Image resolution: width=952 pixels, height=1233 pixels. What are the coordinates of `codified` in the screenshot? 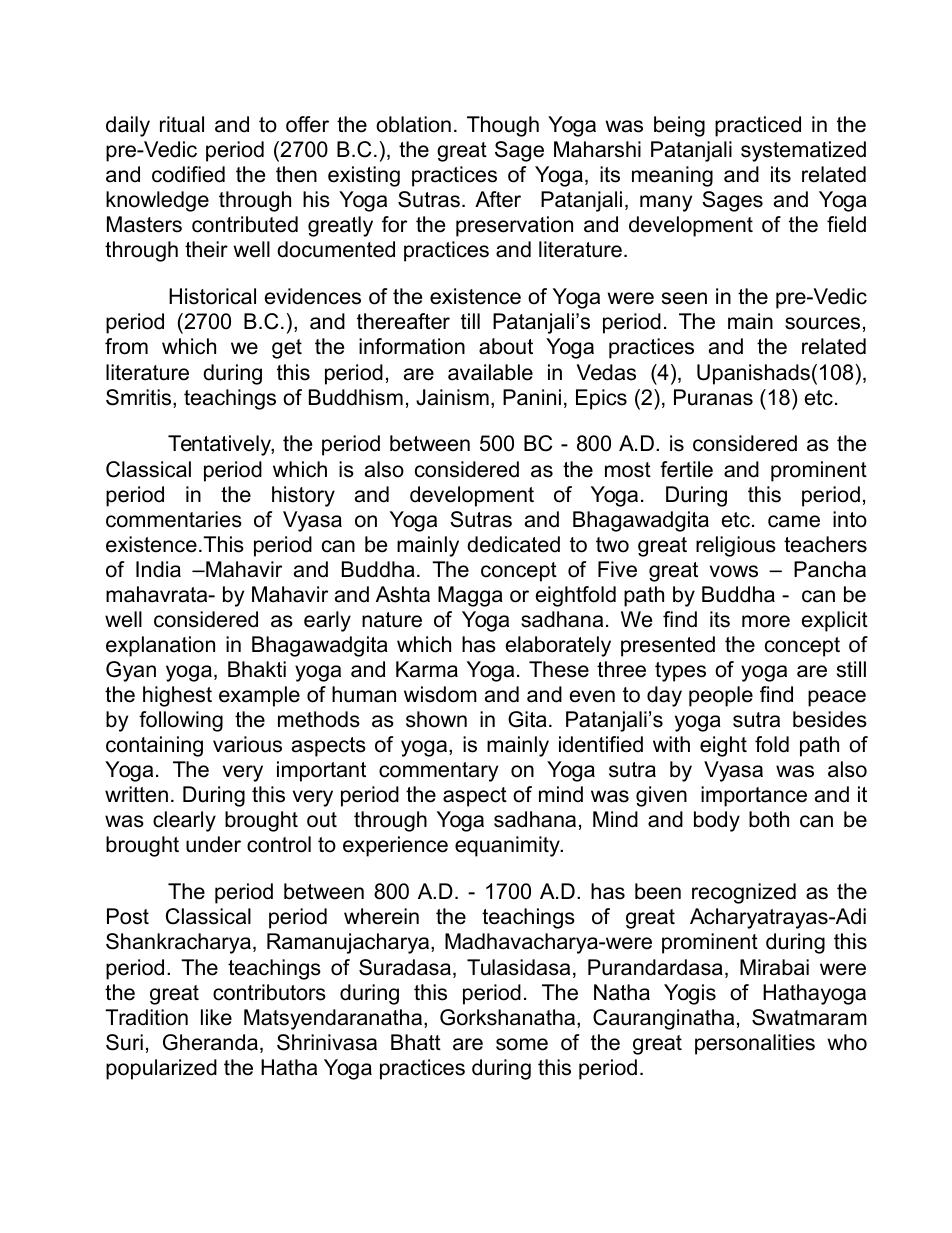 It's located at (188, 174).
